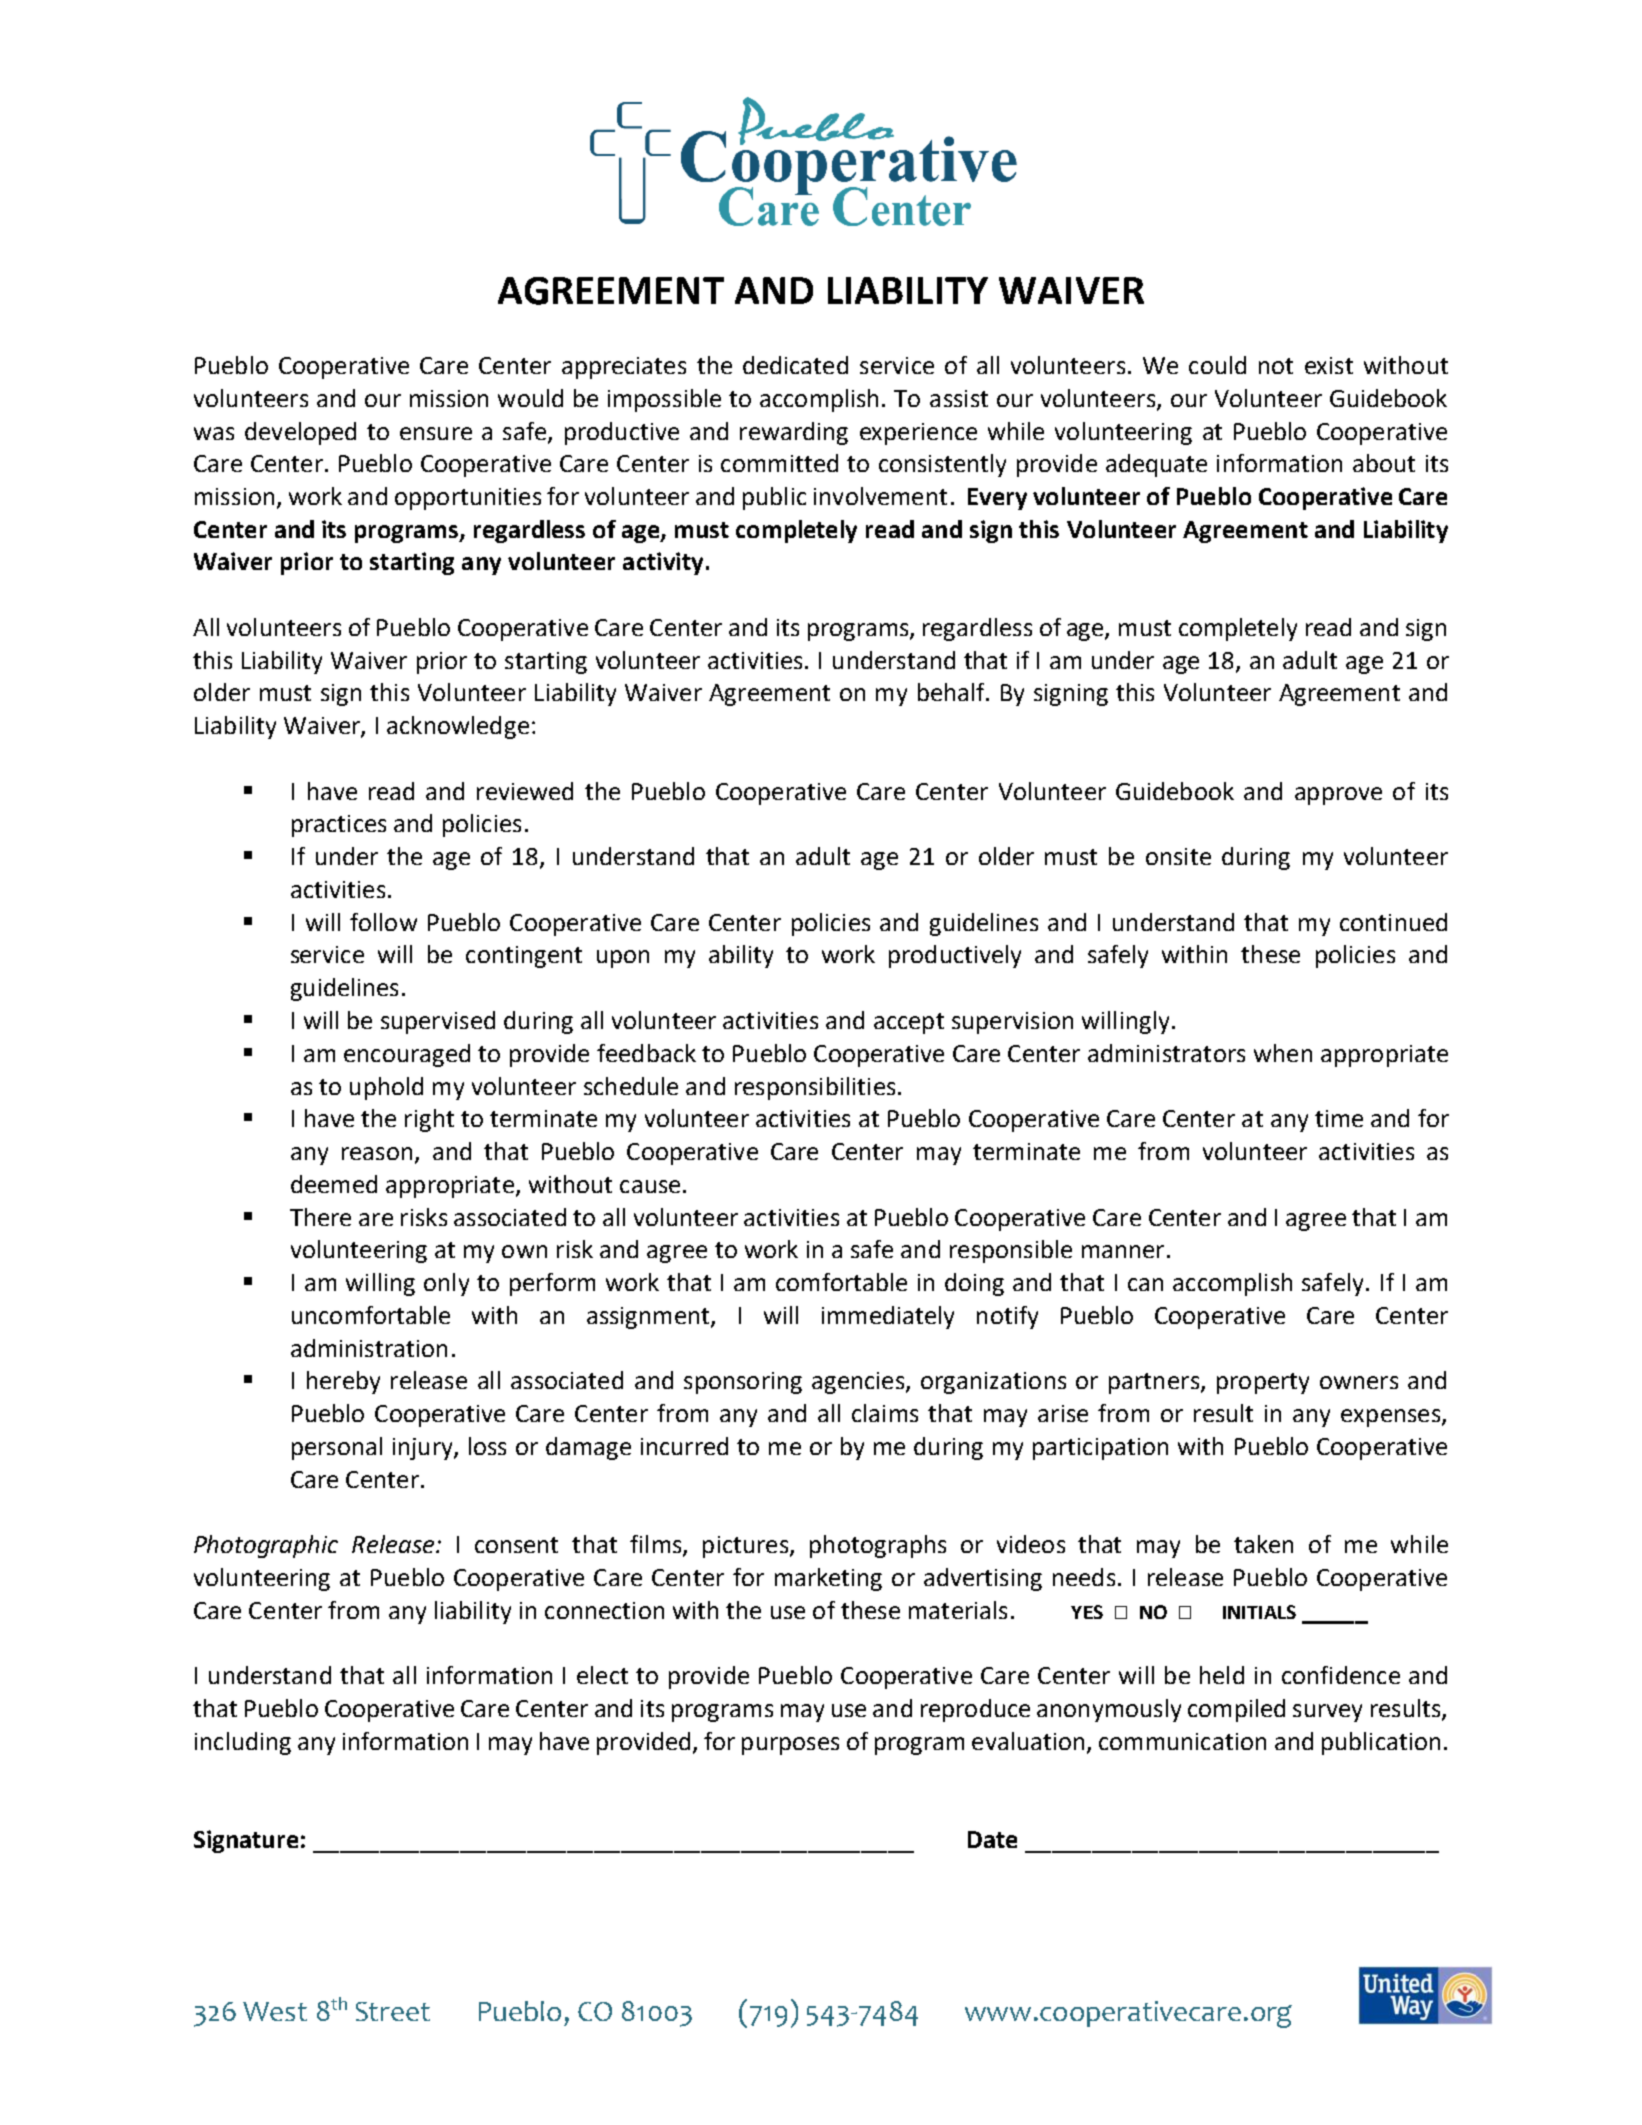 This page has height=2125, width=1642. I want to click on Date, so click(992, 1839).
